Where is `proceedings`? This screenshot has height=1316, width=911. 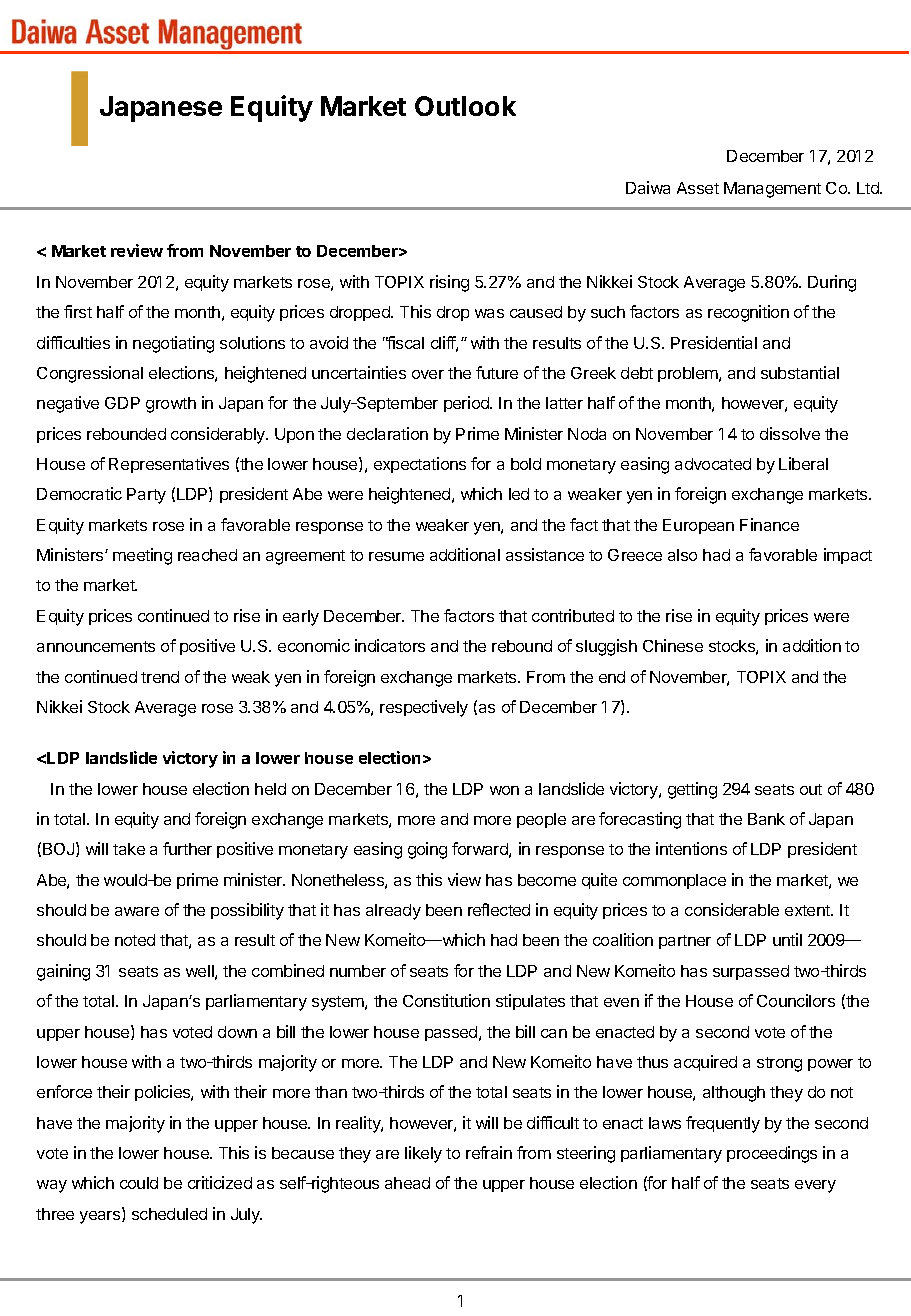 proceedings is located at coordinates (772, 1154).
